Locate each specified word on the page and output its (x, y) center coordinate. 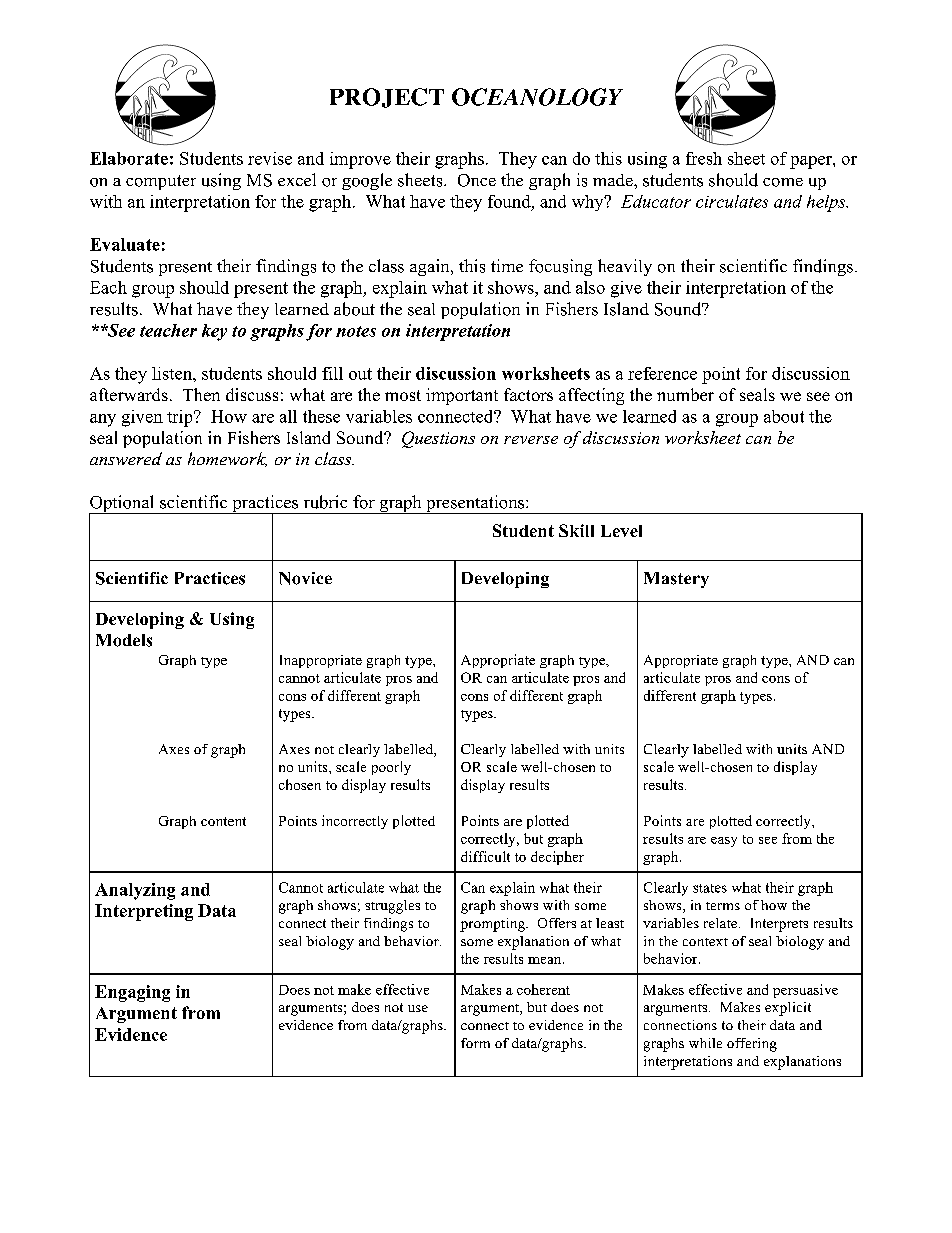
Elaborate (129, 158)
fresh (704, 158)
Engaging (132, 993)
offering (752, 1045)
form (475, 1043)
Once (477, 180)
